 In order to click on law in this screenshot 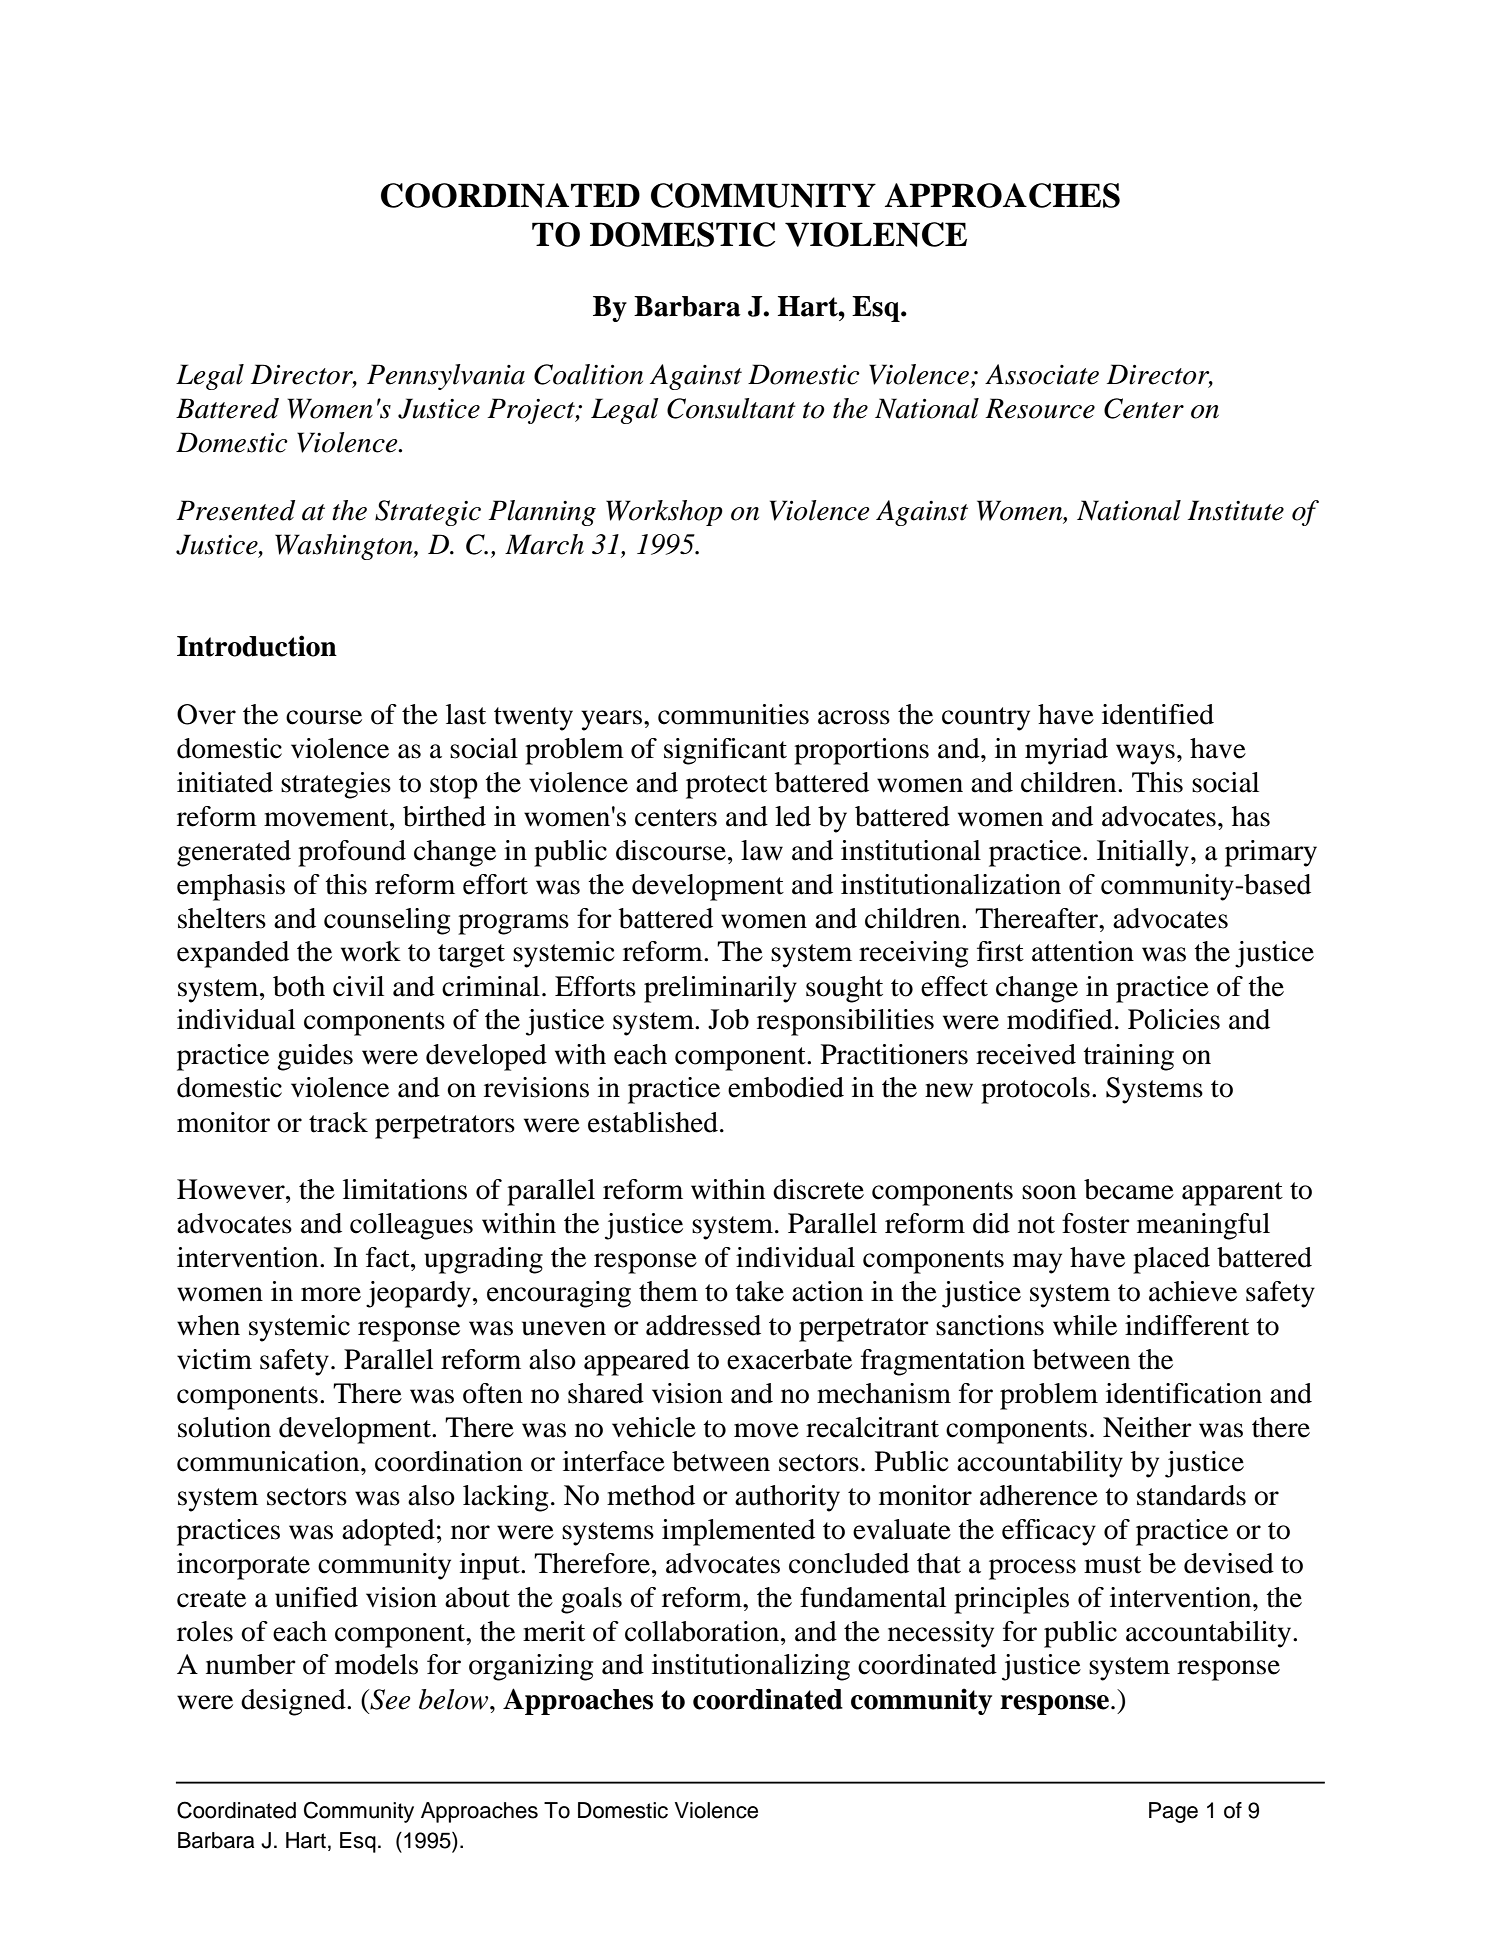, I will do `click(762, 850)`.
